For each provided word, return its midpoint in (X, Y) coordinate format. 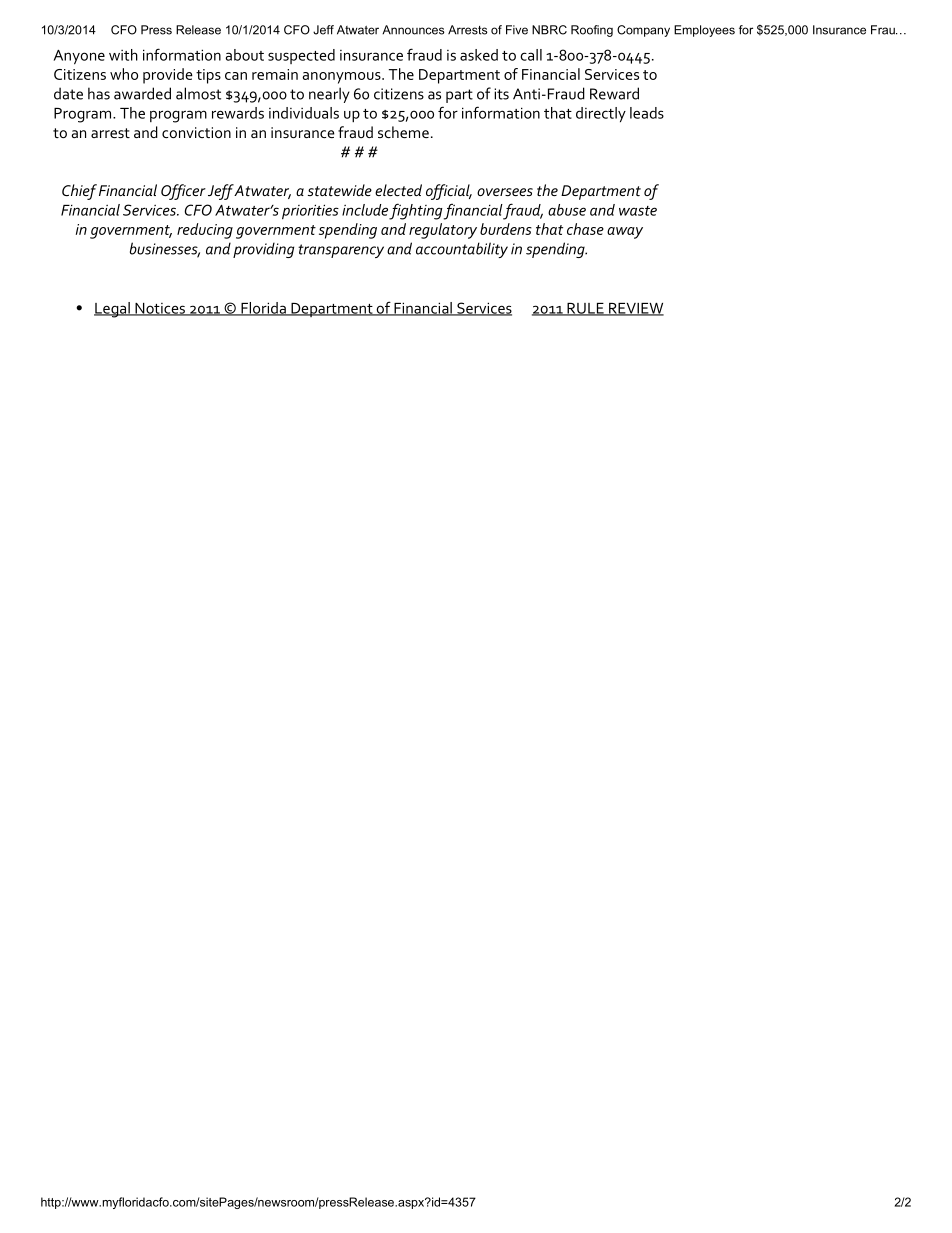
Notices (160, 309)
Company (643, 31)
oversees (505, 192)
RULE (585, 309)
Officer (183, 192)
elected (398, 190)
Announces (413, 30)
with (123, 55)
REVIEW (635, 309)
